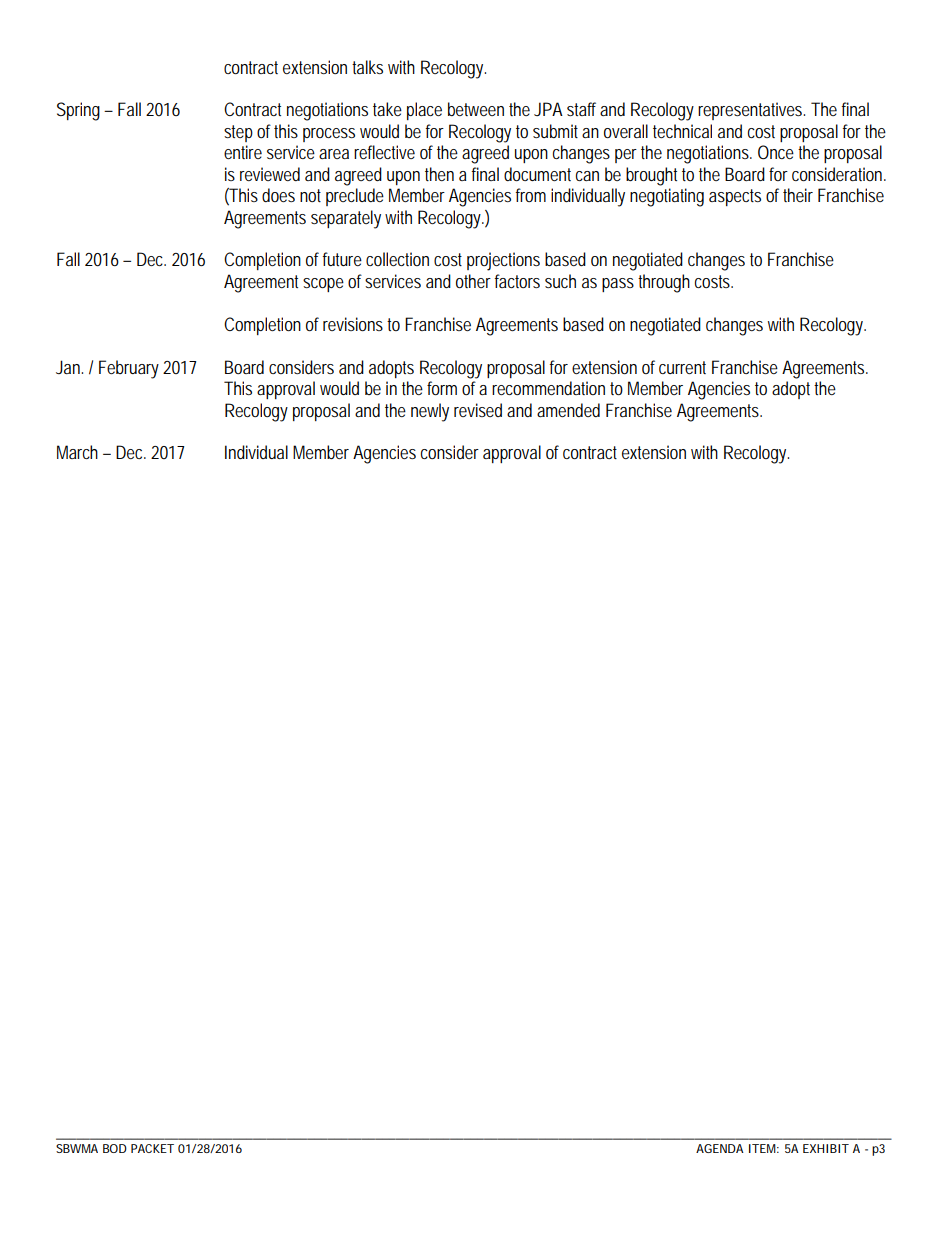 This document has width=952, height=1233. Describe the element at coordinates (764, 1148) in the document. I see `ITEM` at that location.
